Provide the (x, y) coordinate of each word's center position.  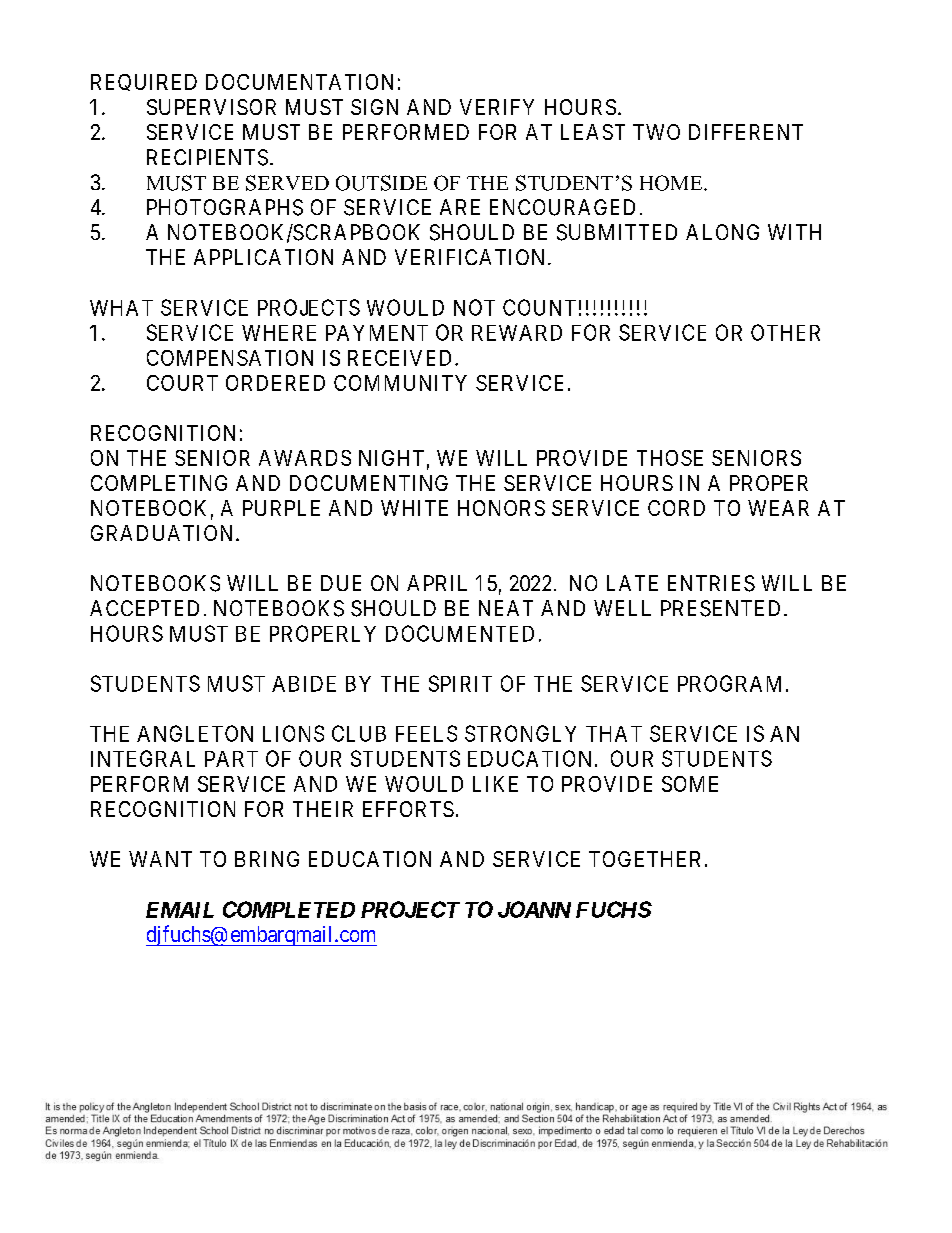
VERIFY (497, 107)
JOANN (534, 909)
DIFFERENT (746, 132)
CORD (676, 508)
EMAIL (180, 910)
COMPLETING (159, 483)
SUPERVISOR (211, 107)
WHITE (414, 508)
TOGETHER (644, 859)
